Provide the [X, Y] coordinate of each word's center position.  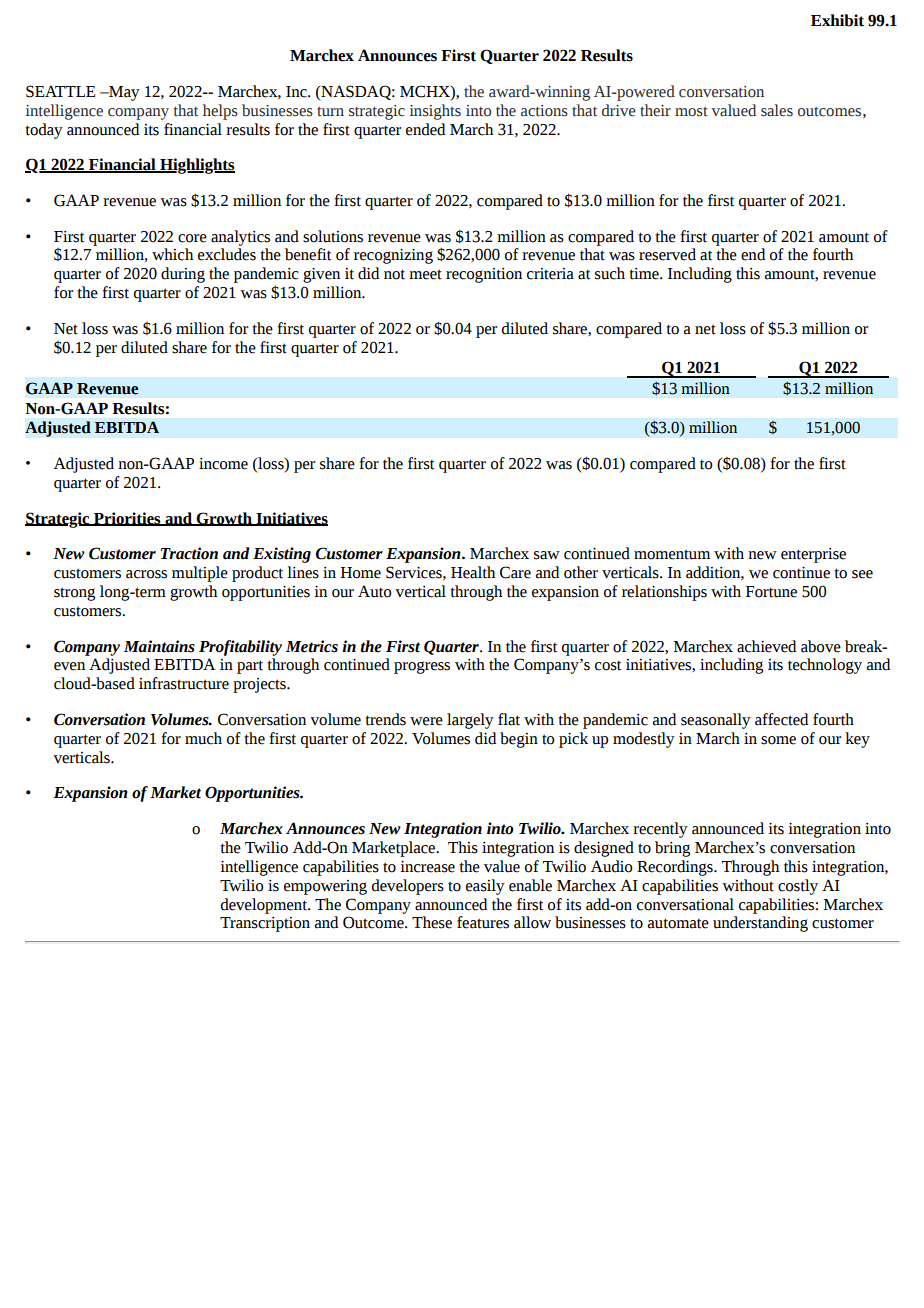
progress [422, 667]
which [172, 254]
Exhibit [837, 20]
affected [781, 719]
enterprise [813, 555]
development [265, 906]
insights [435, 112]
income [223, 464]
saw [547, 555]
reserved [667, 254]
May [123, 93]
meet [425, 274]
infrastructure [184, 683]
